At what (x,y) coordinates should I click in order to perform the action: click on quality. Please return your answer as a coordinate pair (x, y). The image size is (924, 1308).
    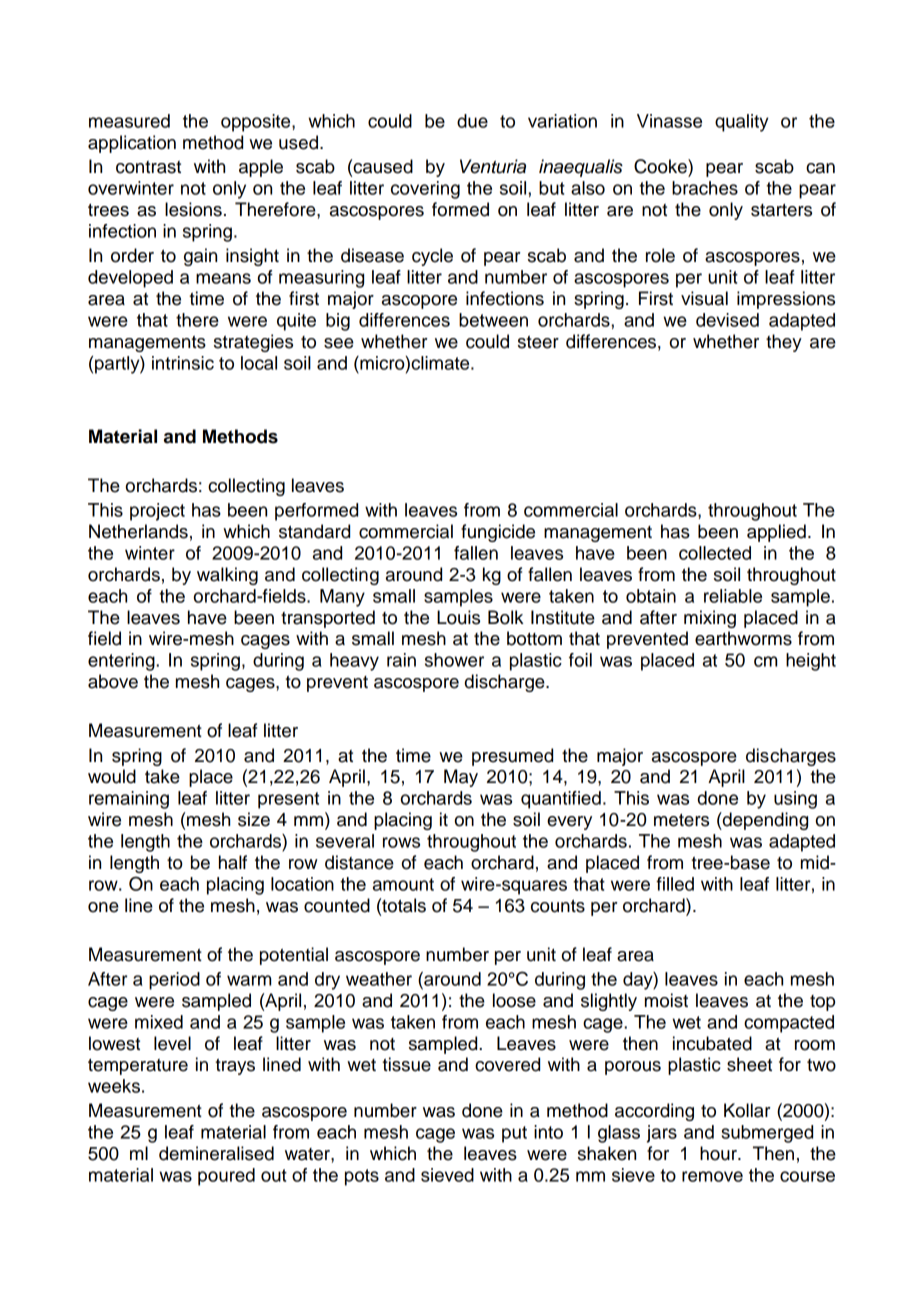
    Looking at the image, I should click on (741, 123).
